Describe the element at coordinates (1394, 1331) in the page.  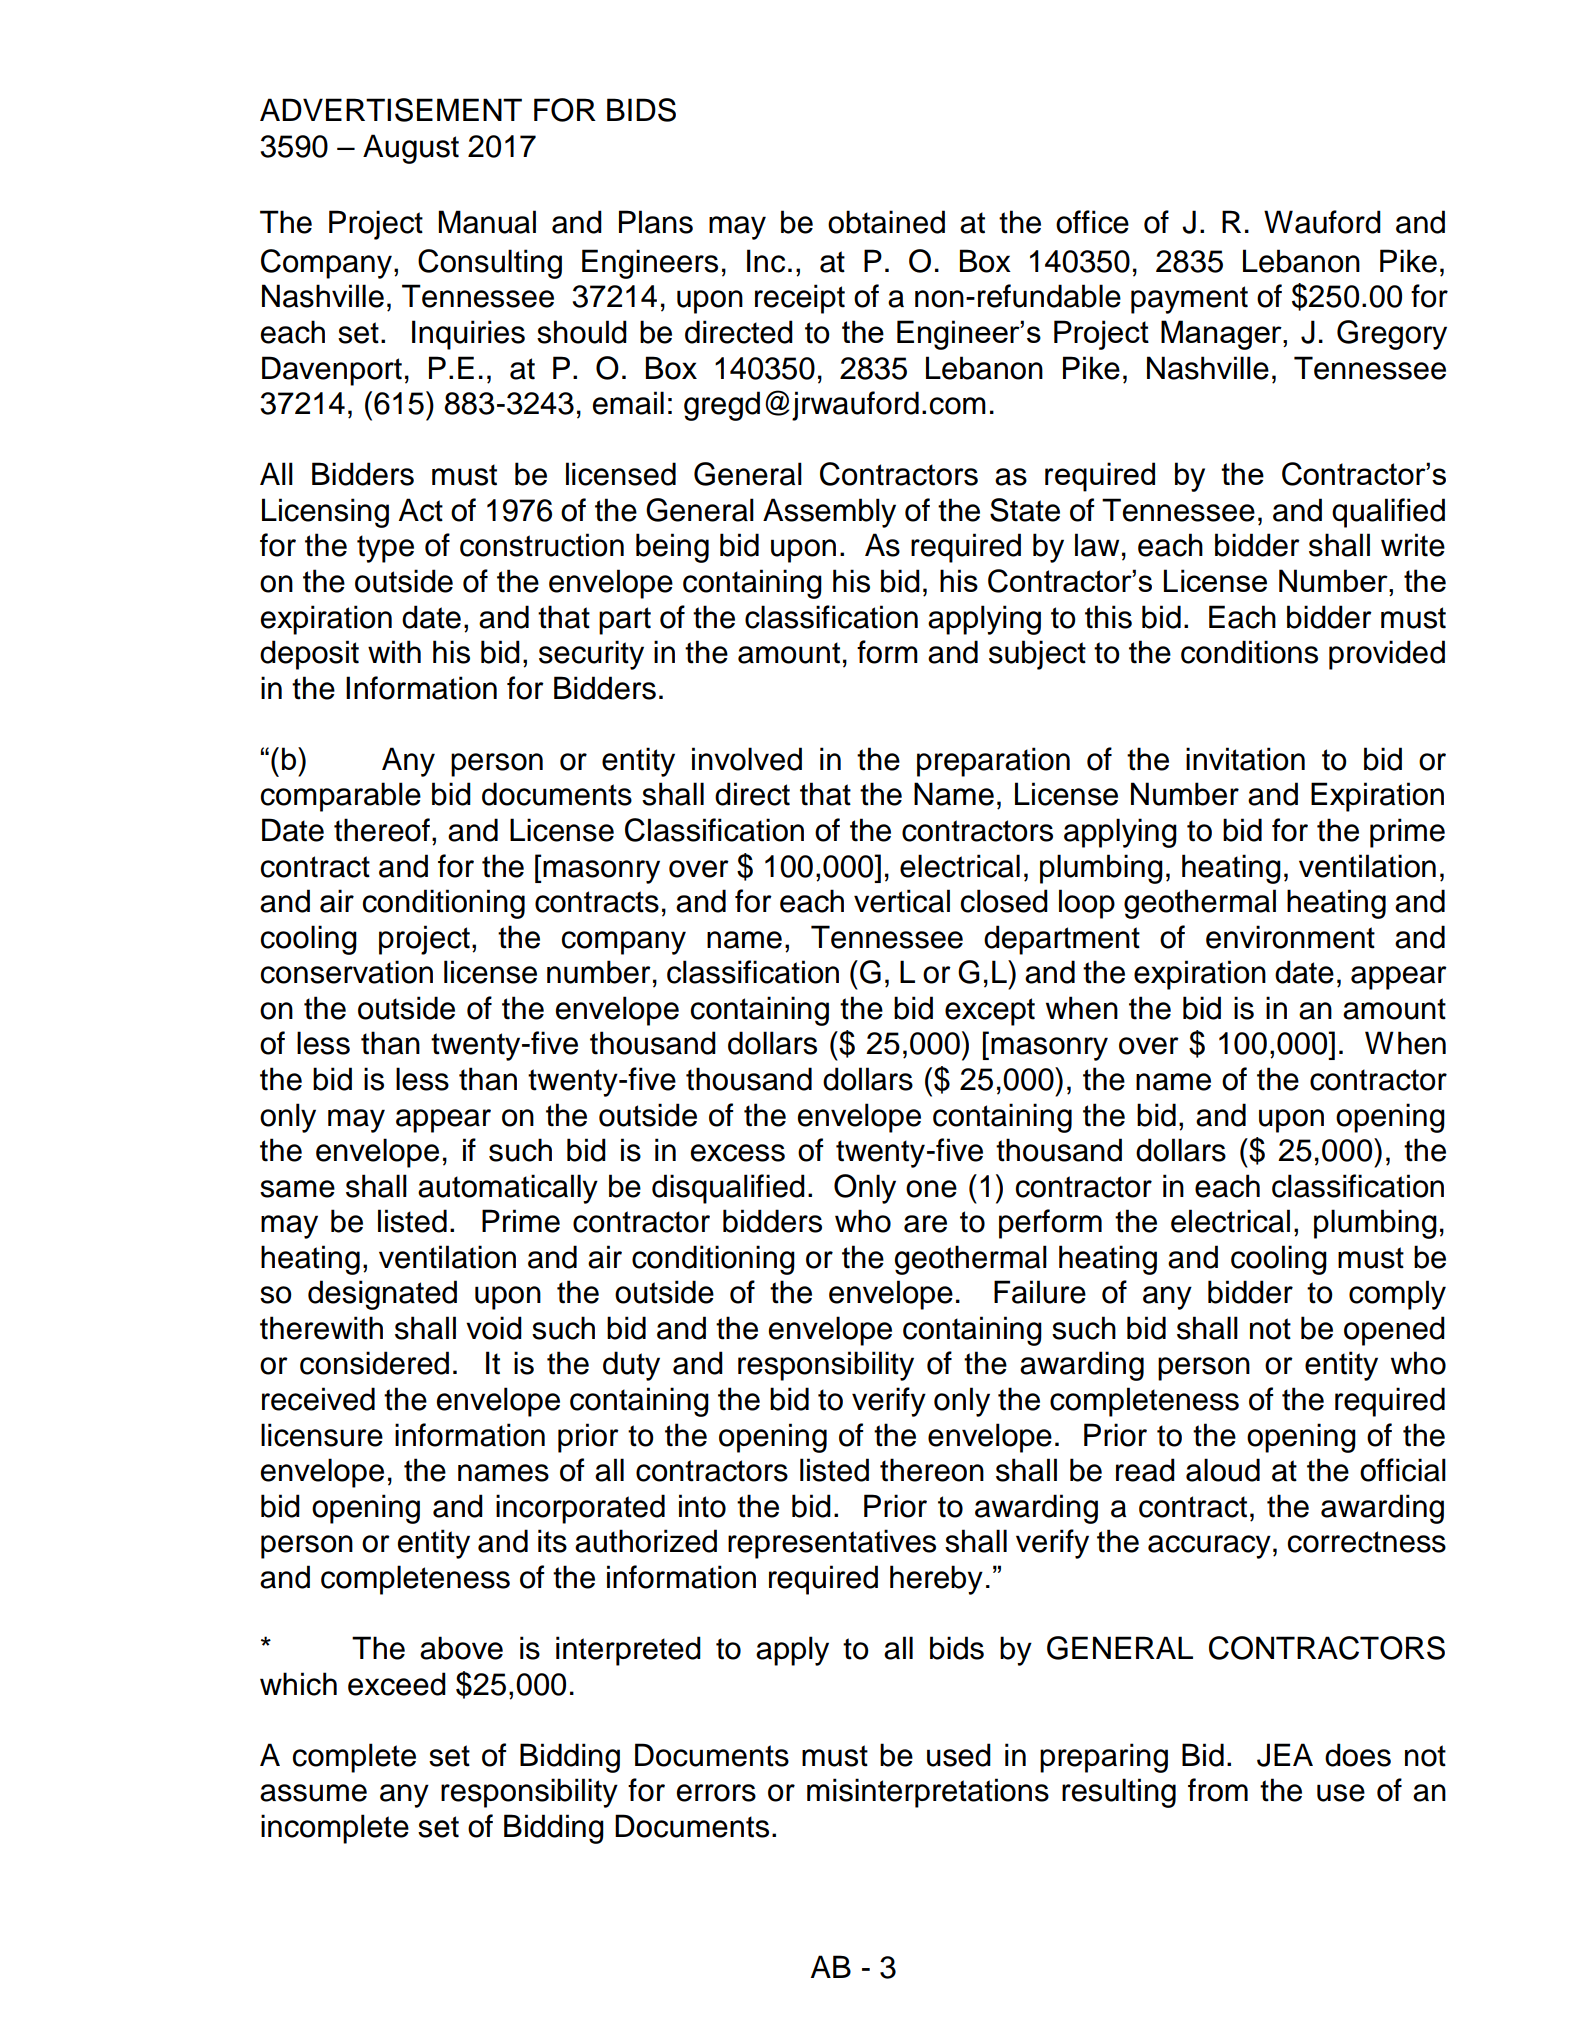
I see `opened` at that location.
